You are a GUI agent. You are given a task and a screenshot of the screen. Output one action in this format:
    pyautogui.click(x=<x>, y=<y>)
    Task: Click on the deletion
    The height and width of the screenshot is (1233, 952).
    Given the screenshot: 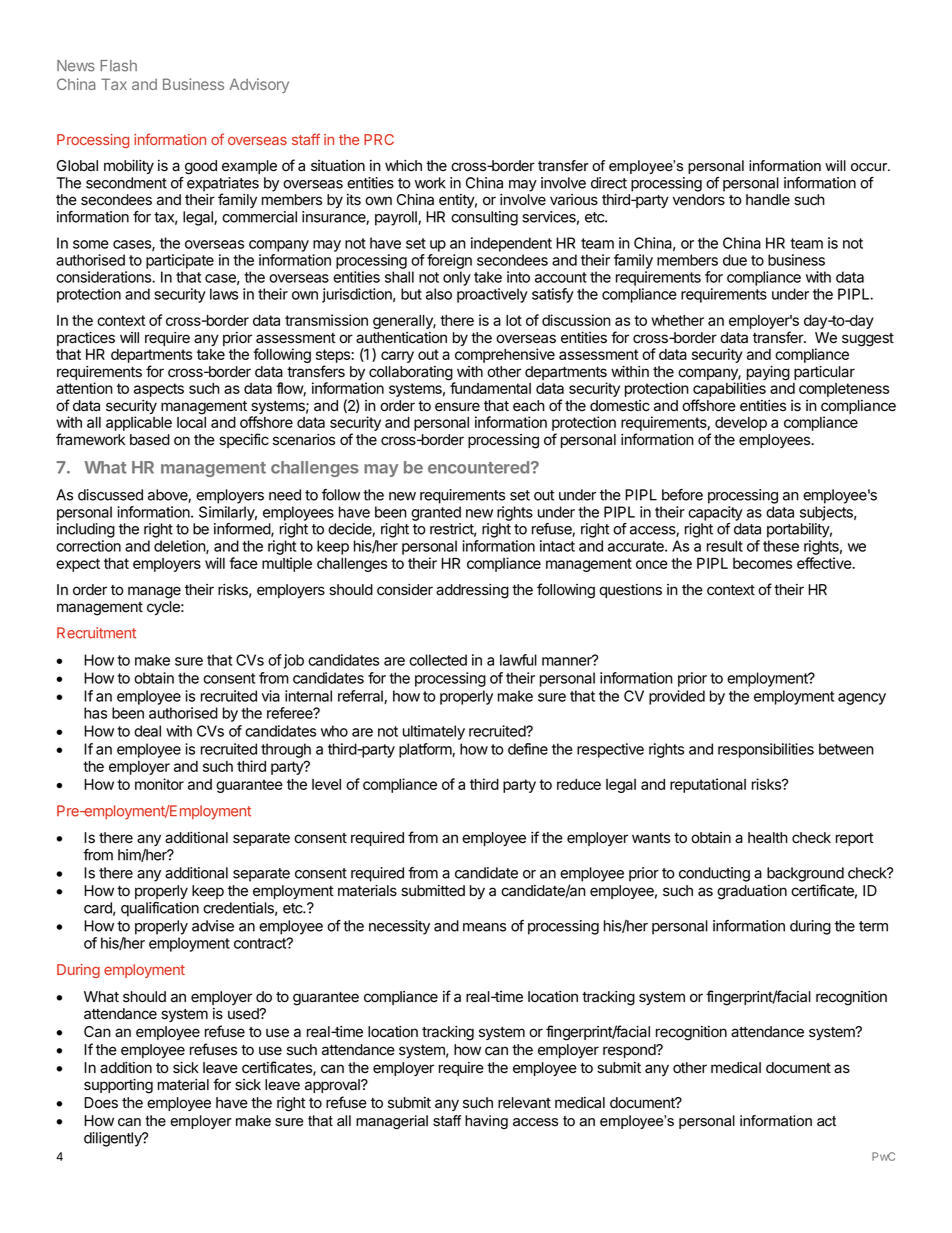 What is the action you would take?
    pyautogui.click(x=180, y=547)
